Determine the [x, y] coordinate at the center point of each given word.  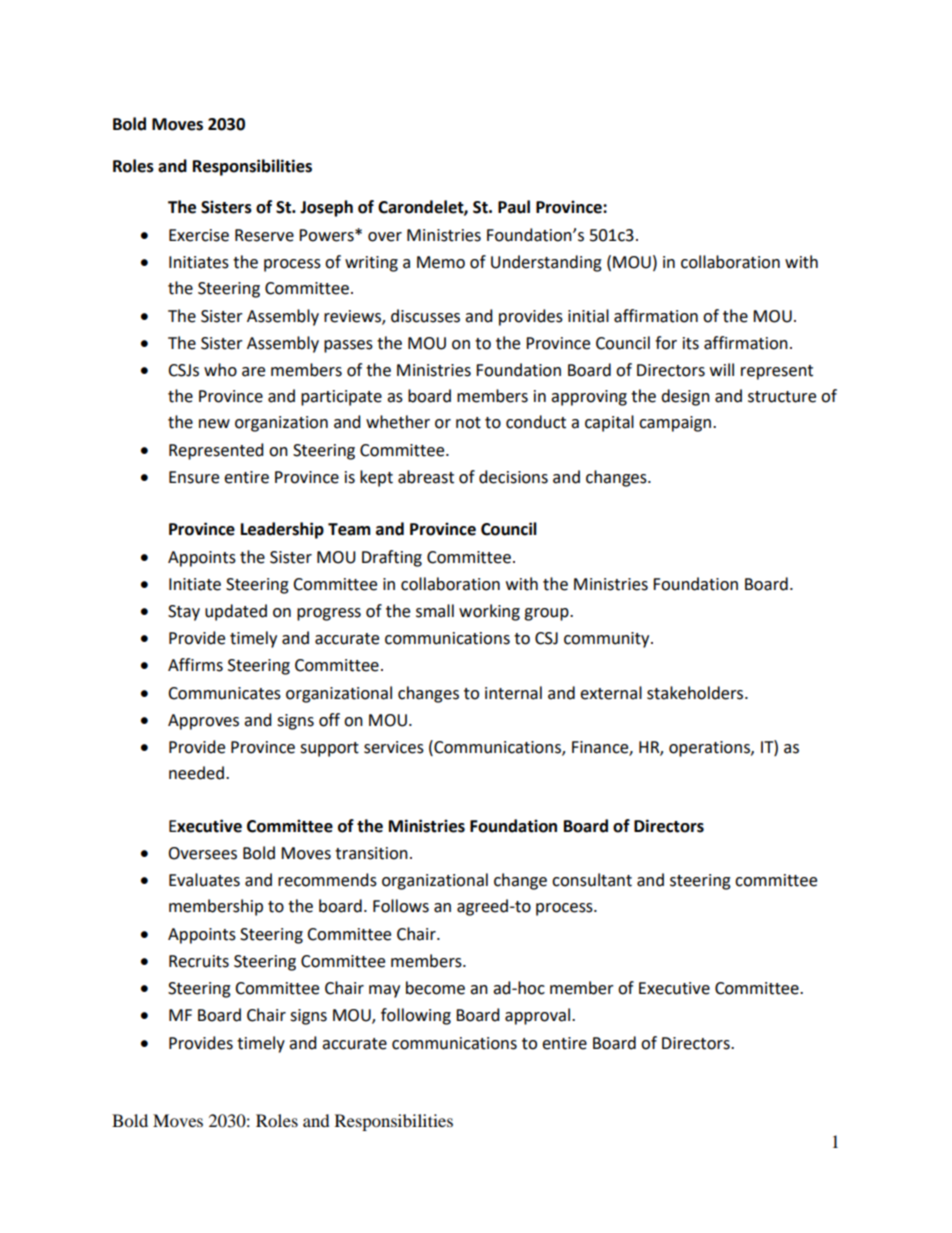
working [489, 612]
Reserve [264, 235]
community [608, 640]
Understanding [546, 263]
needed [196, 773]
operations [710, 749]
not [468, 423]
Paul [514, 207]
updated [236, 612]
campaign [675, 424]
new [214, 424]
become [435, 988]
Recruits [199, 961]
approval [539, 1016]
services [394, 747]
